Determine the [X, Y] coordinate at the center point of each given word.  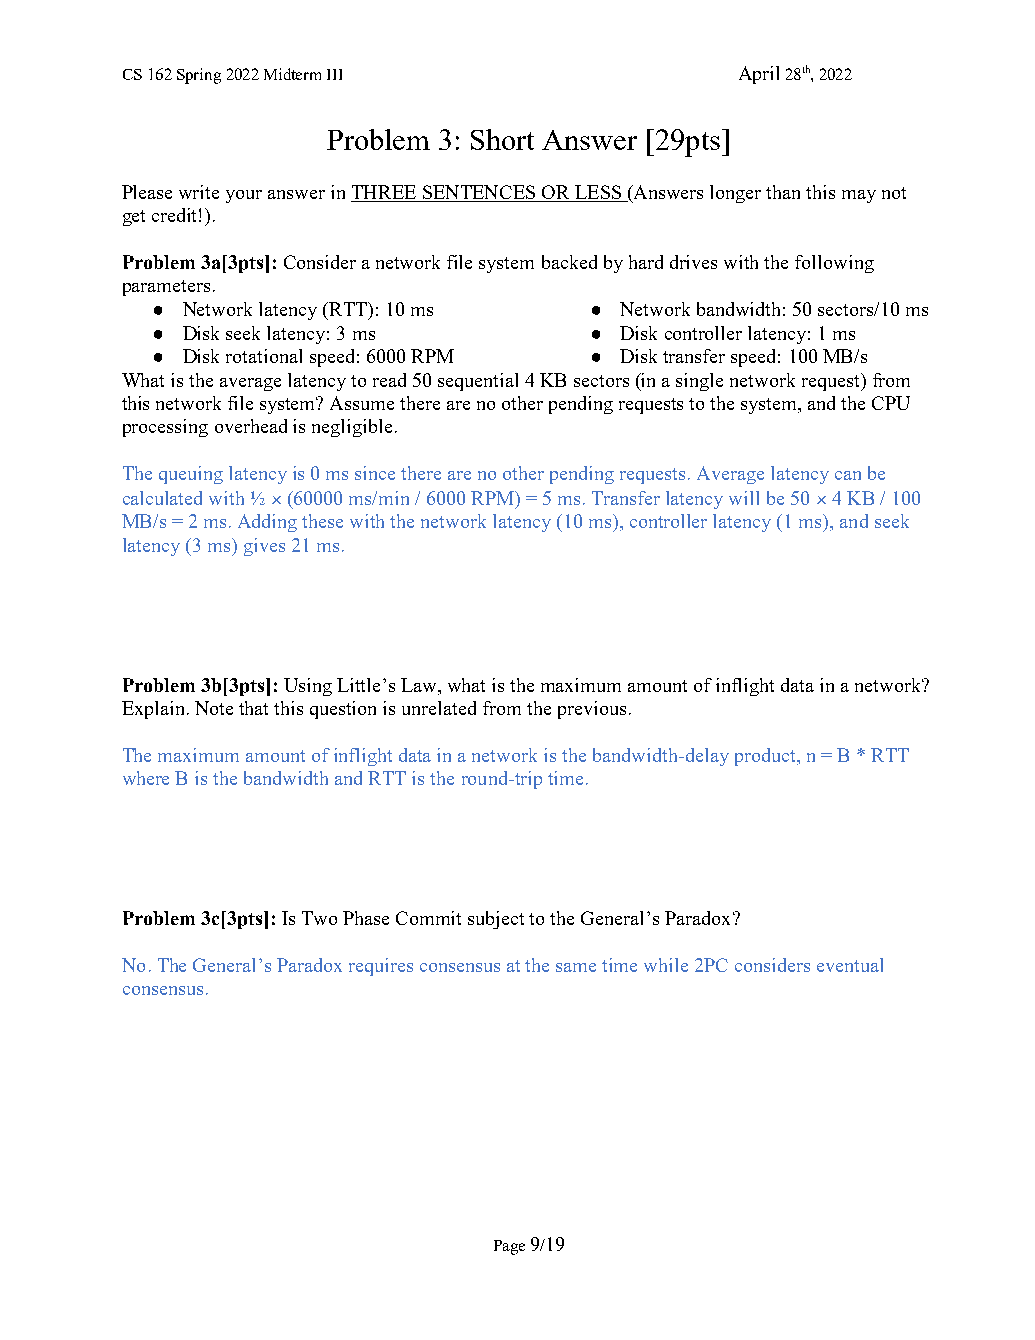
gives [264, 547]
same [576, 967]
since [375, 473]
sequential [478, 382]
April [759, 75]
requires [381, 967]
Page [509, 1247]
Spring [199, 76]
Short [502, 139]
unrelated [439, 708]
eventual [850, 965]
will [744, 498]
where [146, 778]
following [834, 264]
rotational [264, 356]
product [766, 757]
